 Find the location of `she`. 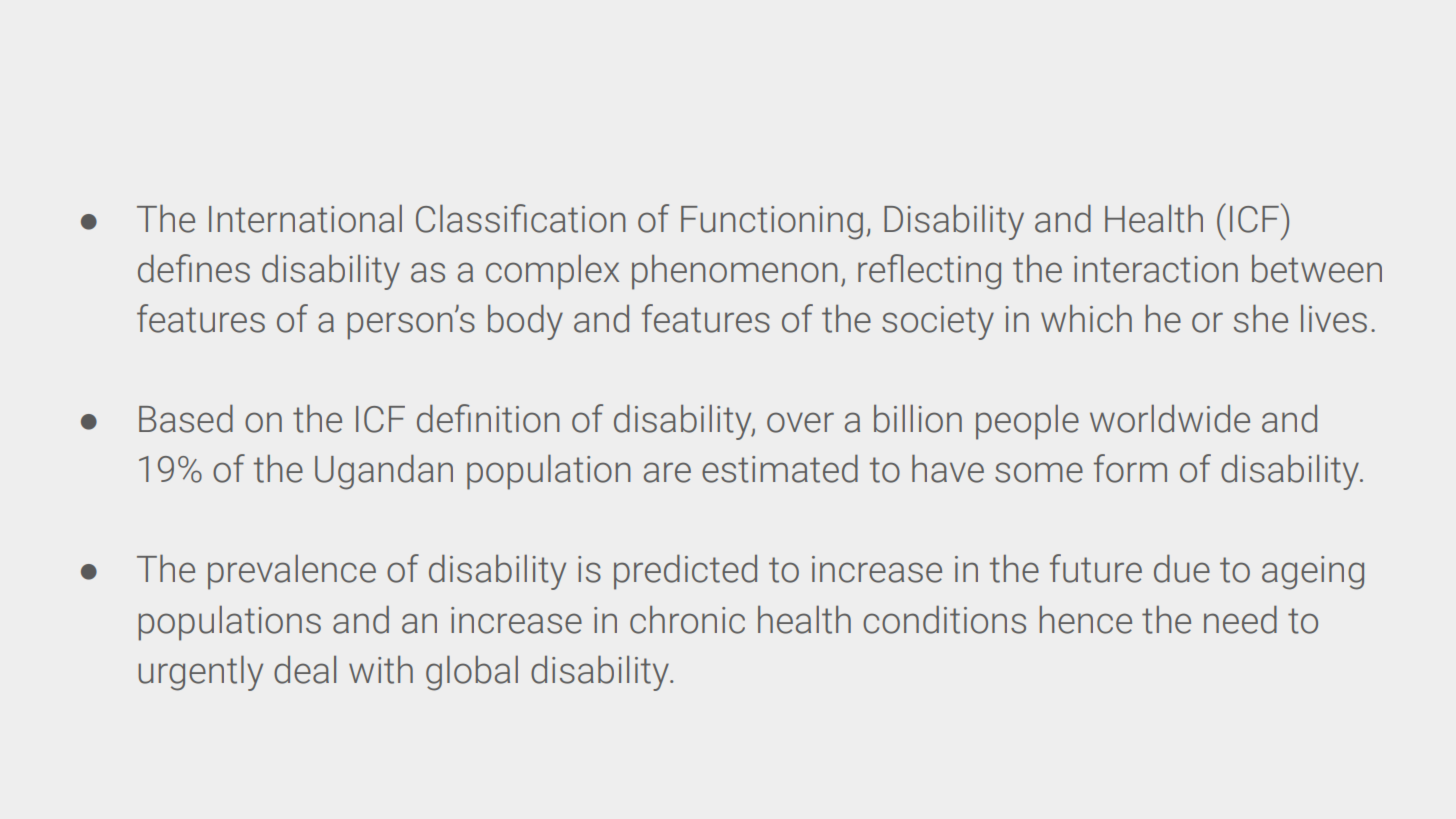

she is located at coordinates (1261, 318).
